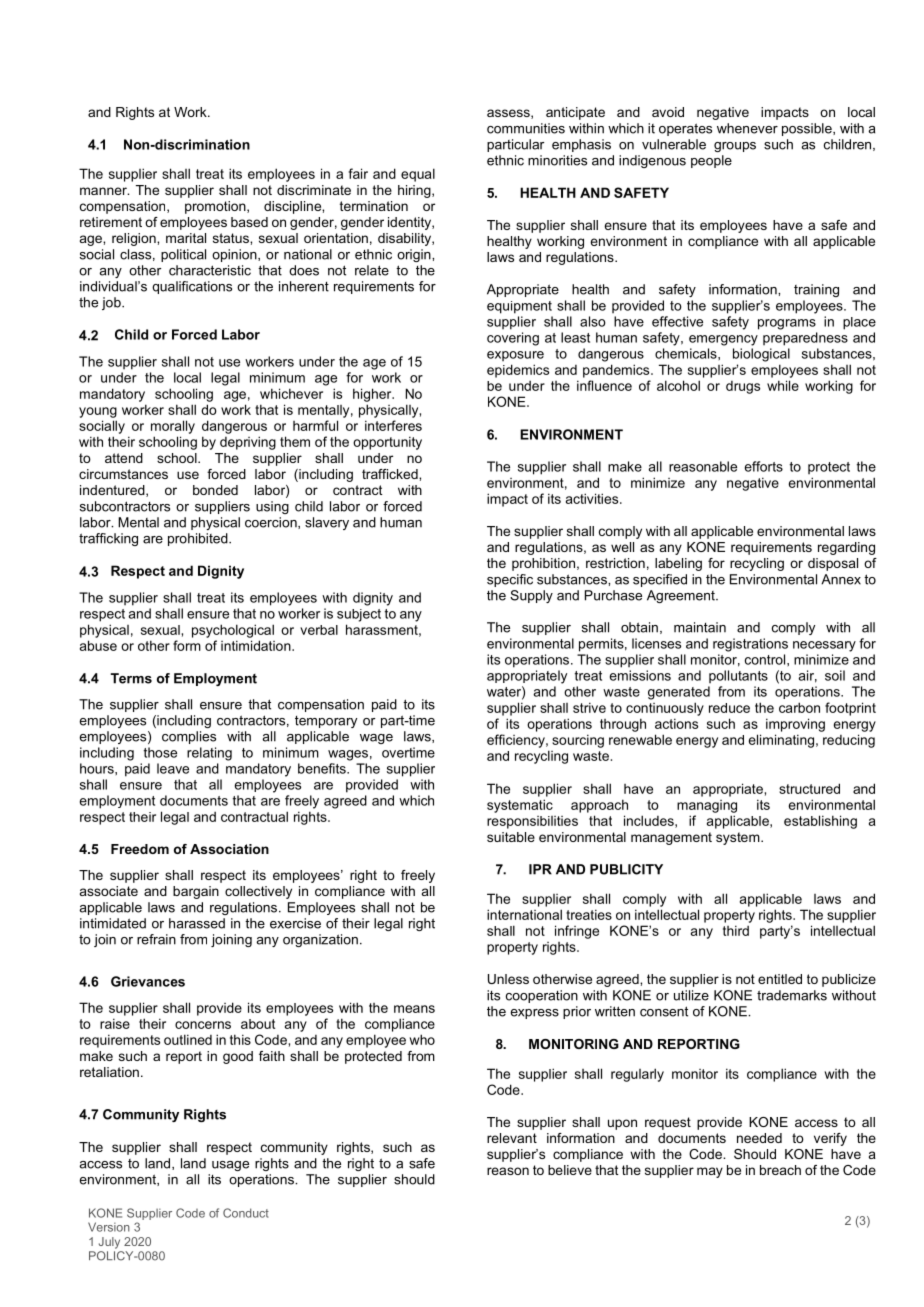 This document has height=1307, width=924. Describe the element at coordinates (249, 222) in the document. I see `based` at that location.
